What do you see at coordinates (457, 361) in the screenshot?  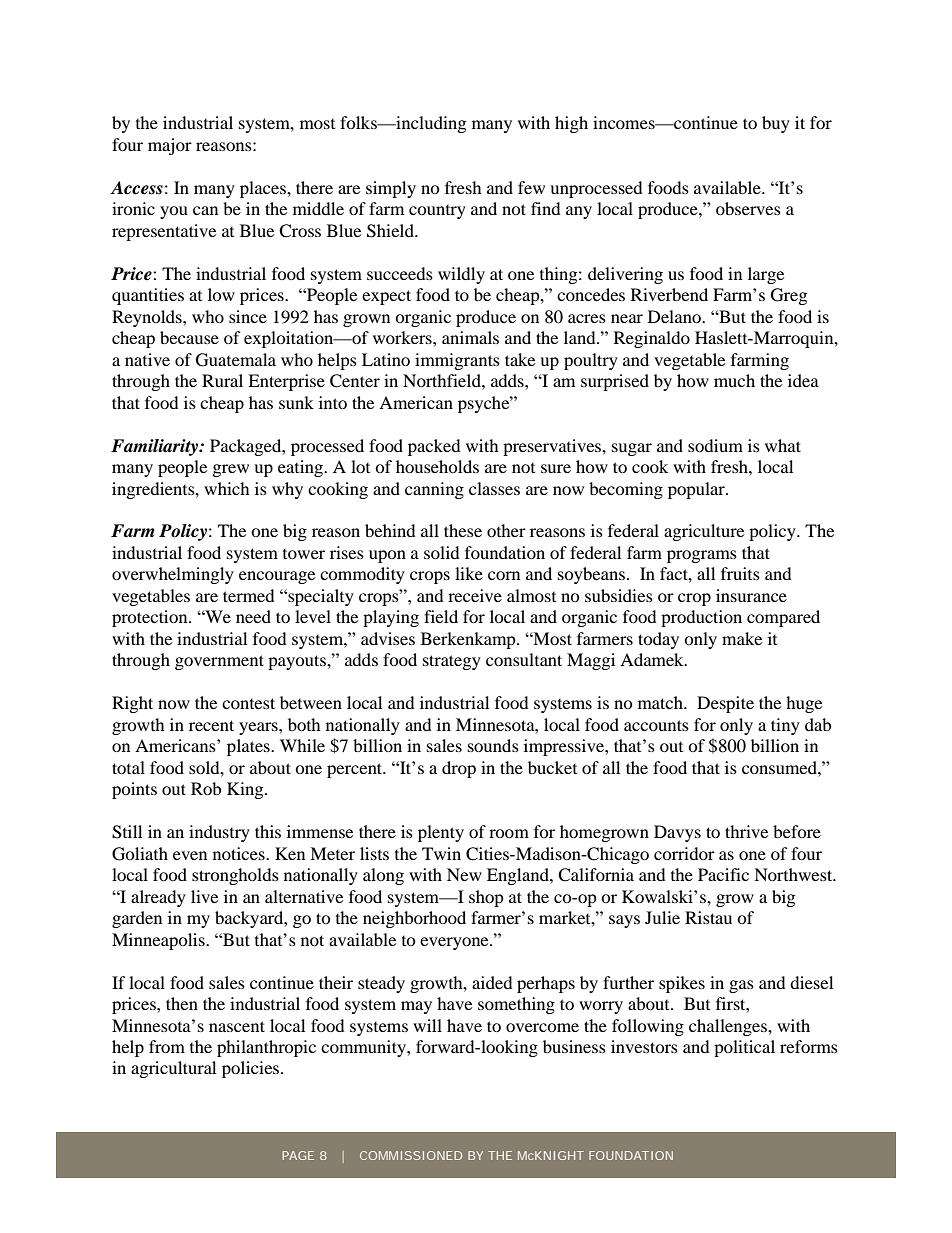 I see `immigrants` at bounding box center [457, 361].
